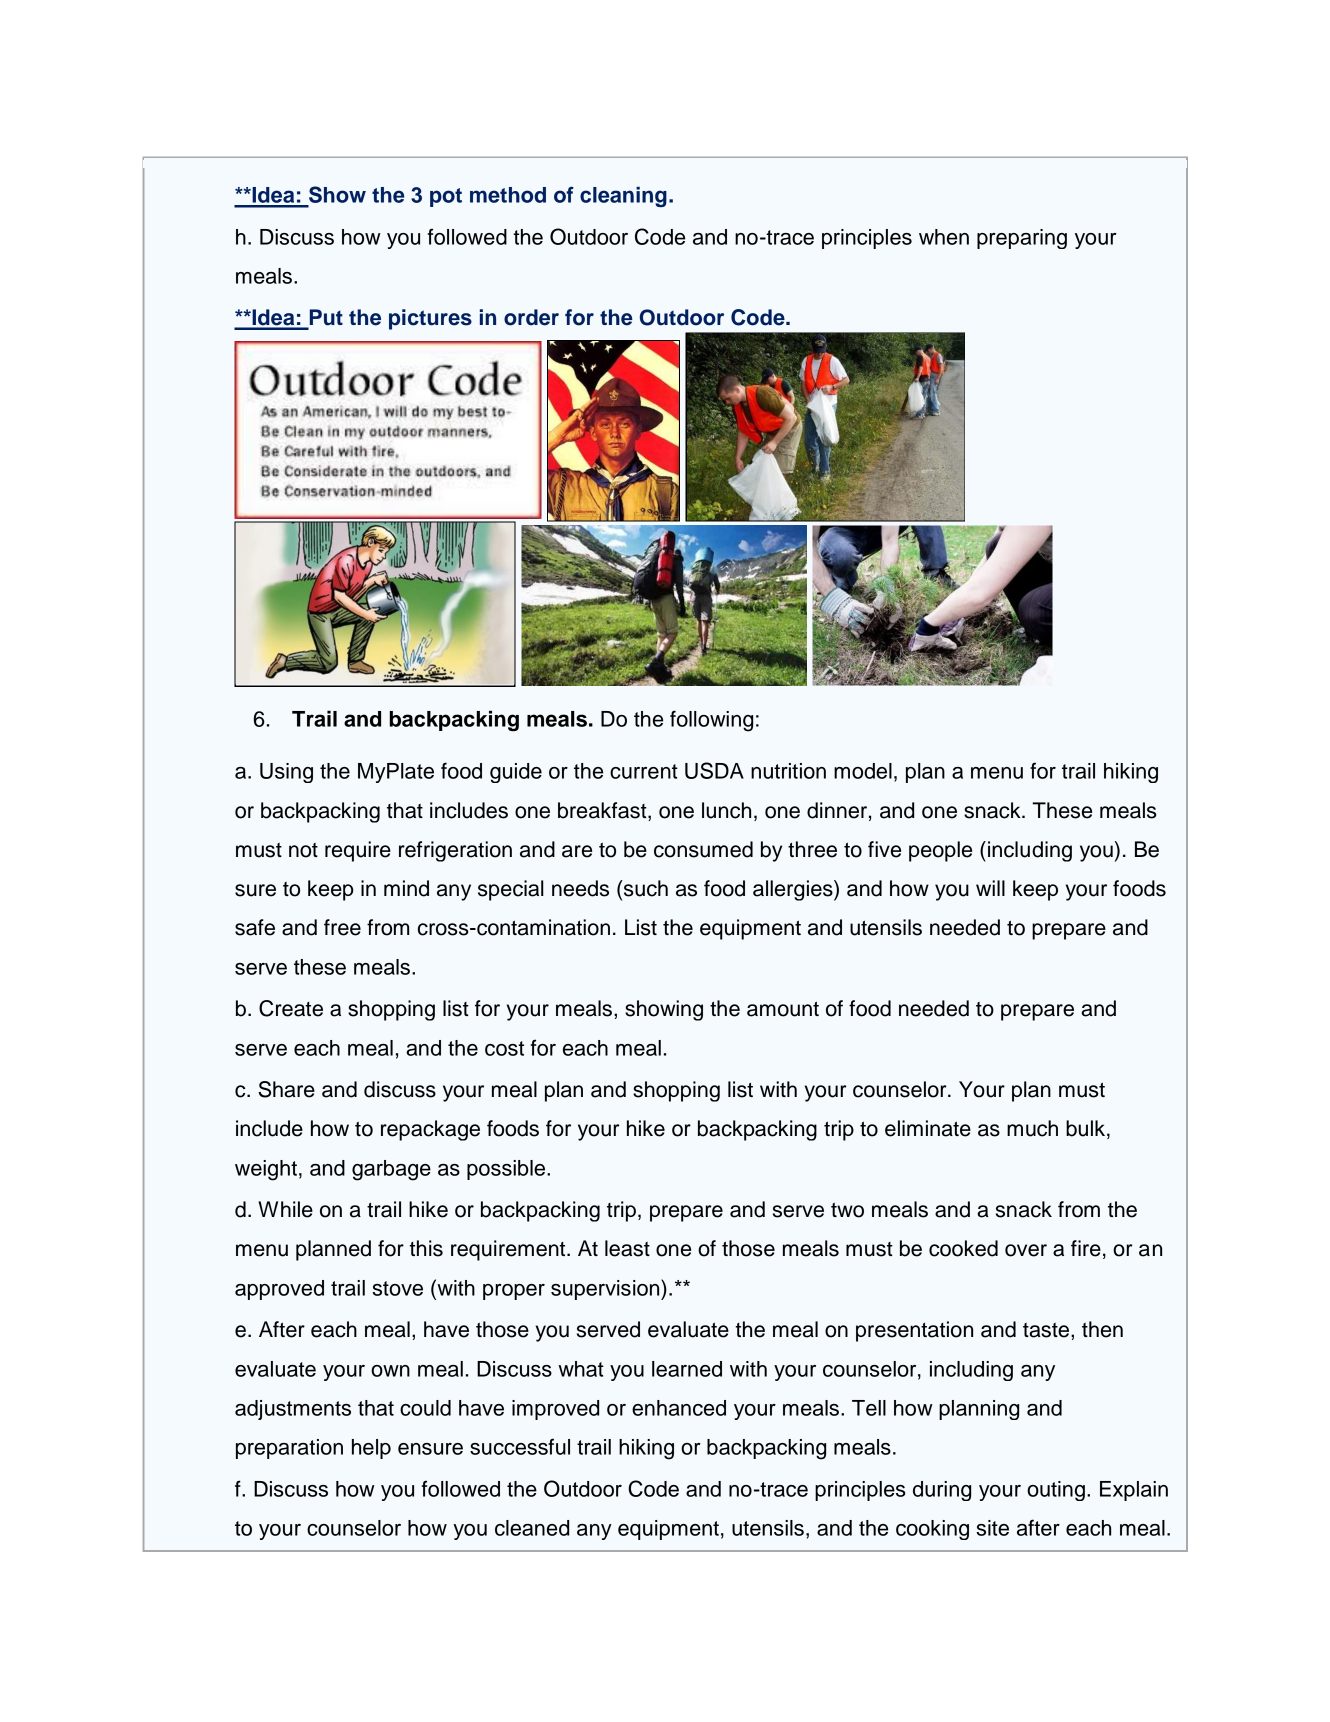  I want to click on mind, so click(406, 888).
